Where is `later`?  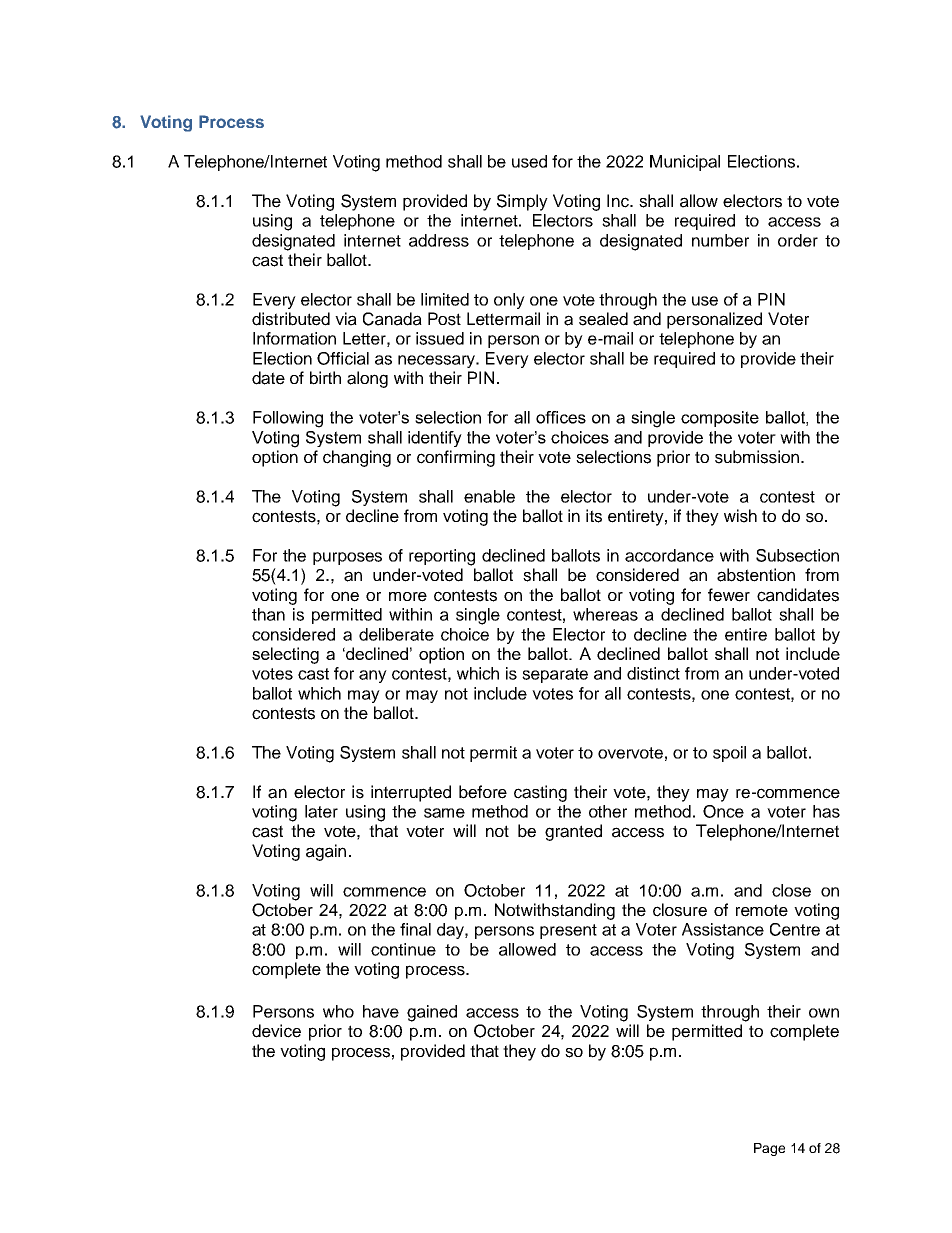 later is located at coordinates (321, 811).
